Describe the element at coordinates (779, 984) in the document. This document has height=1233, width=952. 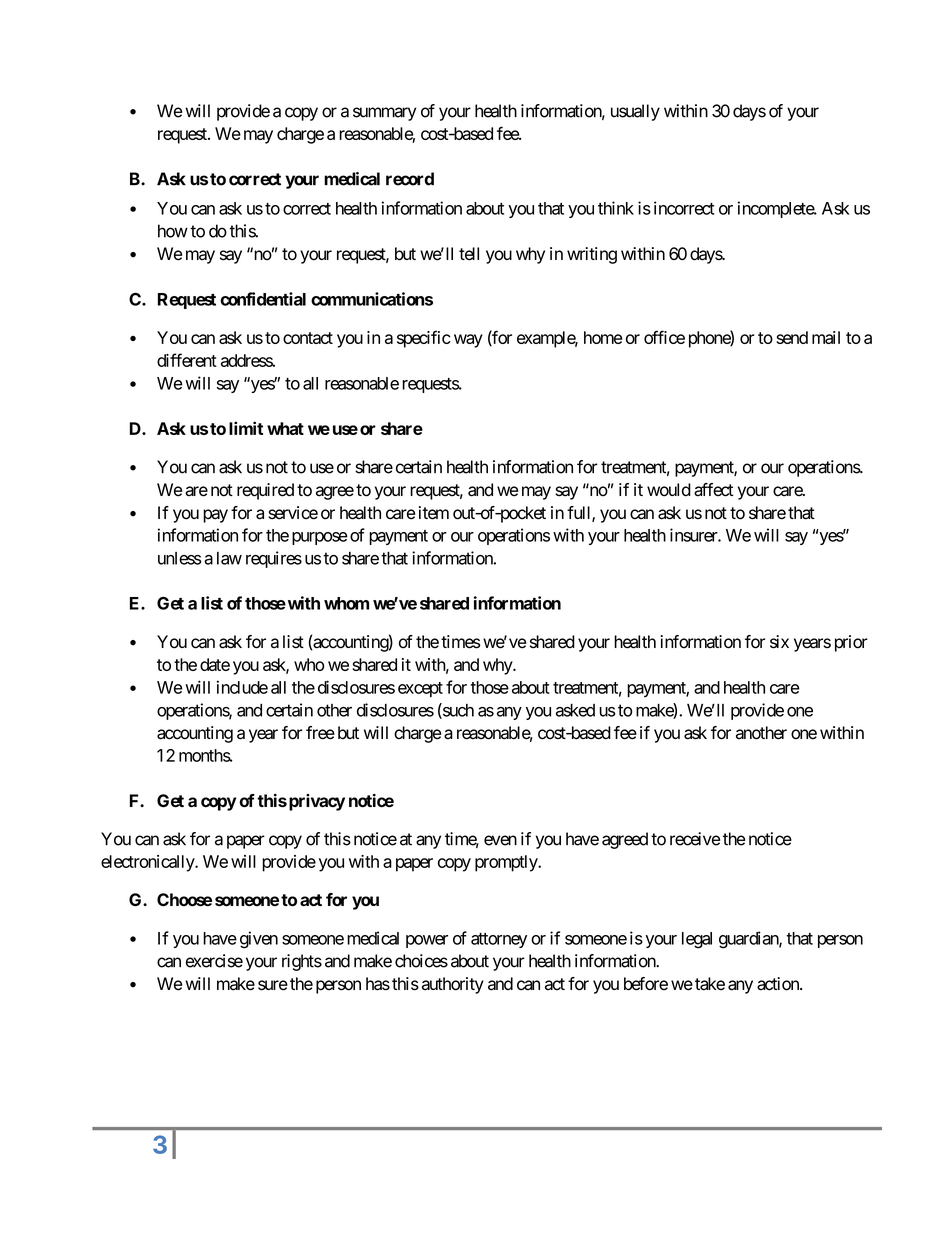
I see `action` at that location.
